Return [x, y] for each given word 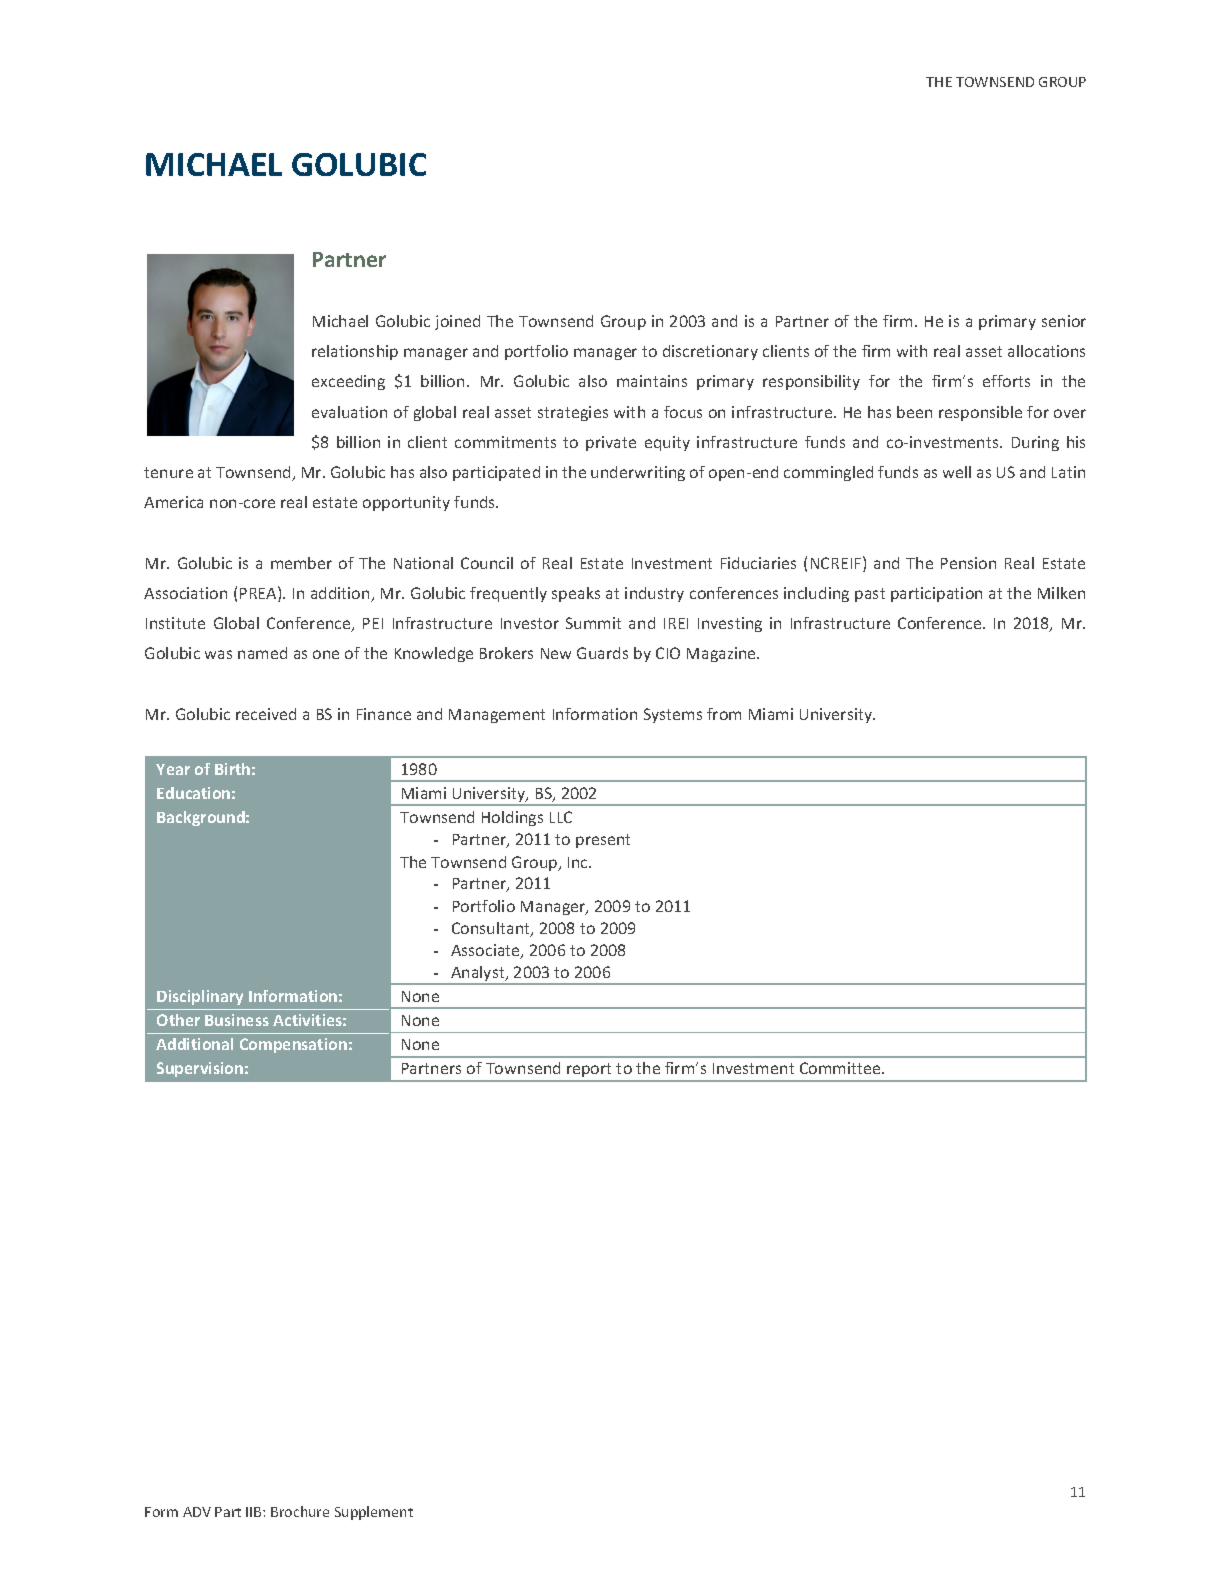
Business [237, 1020]
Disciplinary [200, 997]
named [262, 653]
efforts [1006, 381]
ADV [197, 1512]
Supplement [374, 1513]
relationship [355, 352]
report [590, 1072]
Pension [968, 563]
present [603, 841]
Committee [841, 1068]
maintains [652, 381]
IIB [255, 1512]
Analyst [478, 975]
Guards [602, 653]
